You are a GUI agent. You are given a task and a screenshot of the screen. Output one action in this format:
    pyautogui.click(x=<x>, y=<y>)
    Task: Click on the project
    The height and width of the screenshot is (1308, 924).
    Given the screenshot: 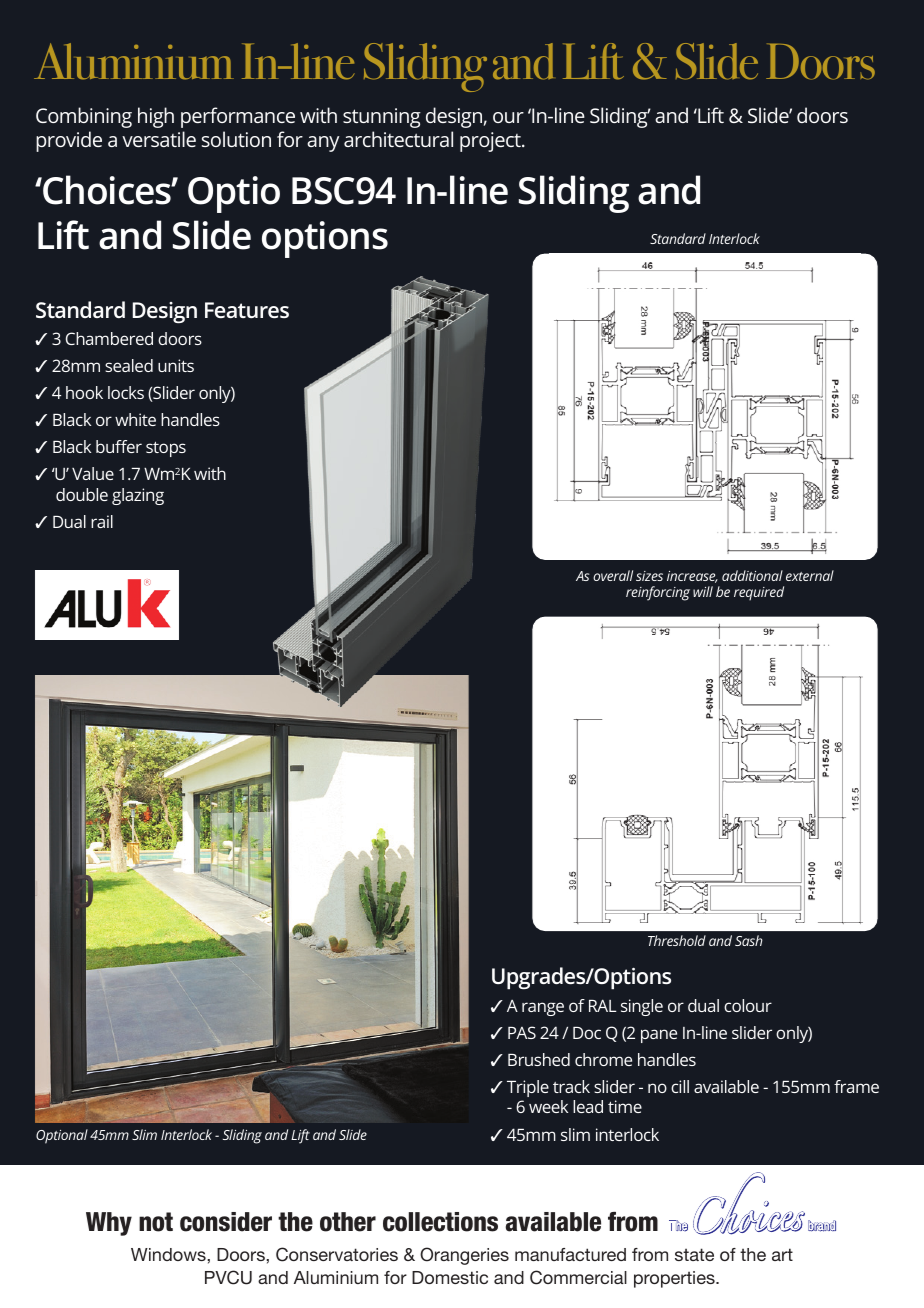 What is the action you would take?
    pyautogui.click(x=491, y=142)
